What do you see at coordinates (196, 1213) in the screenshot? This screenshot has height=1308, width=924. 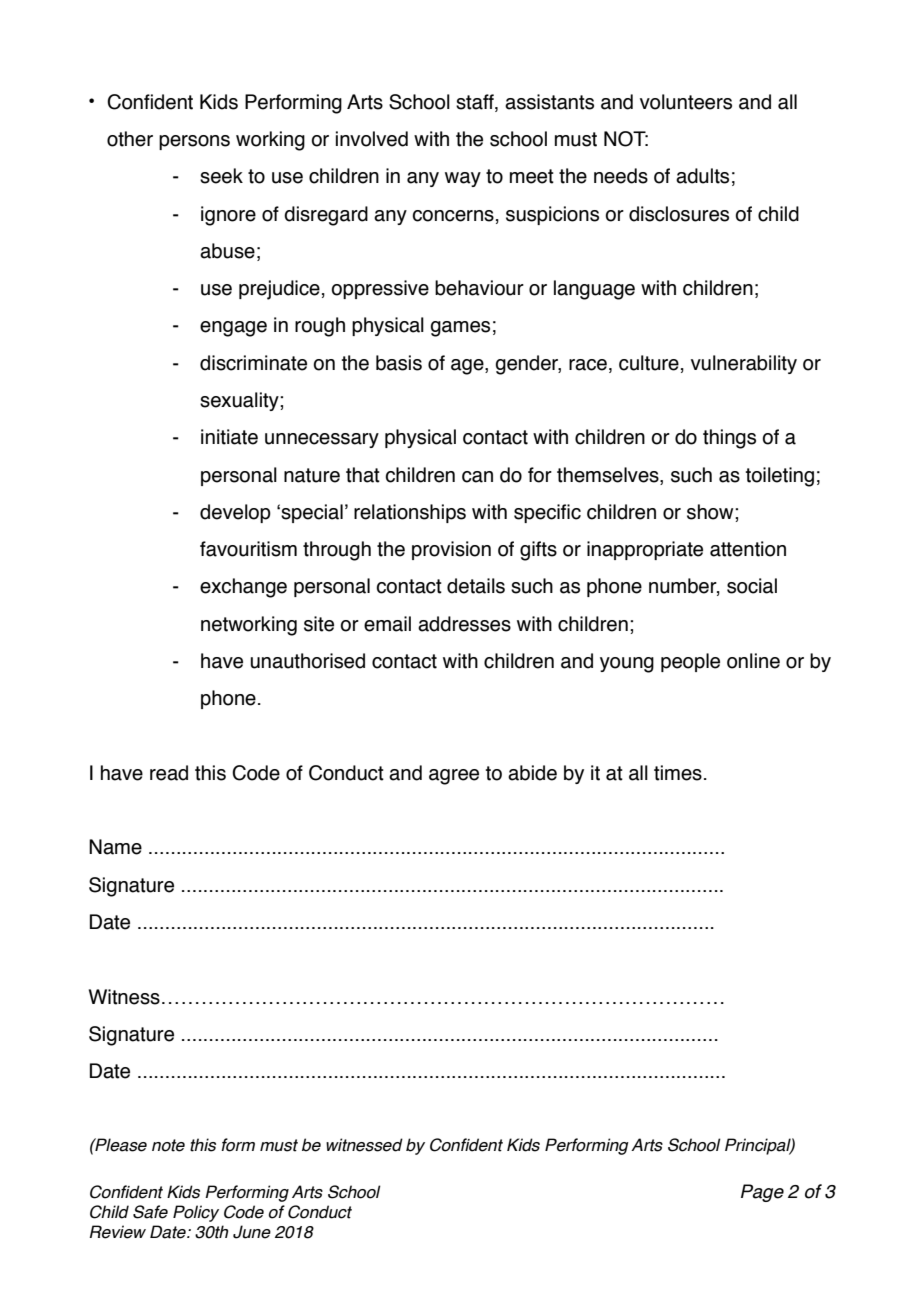 I see `Policy` at bounding box center [196, 1213].
